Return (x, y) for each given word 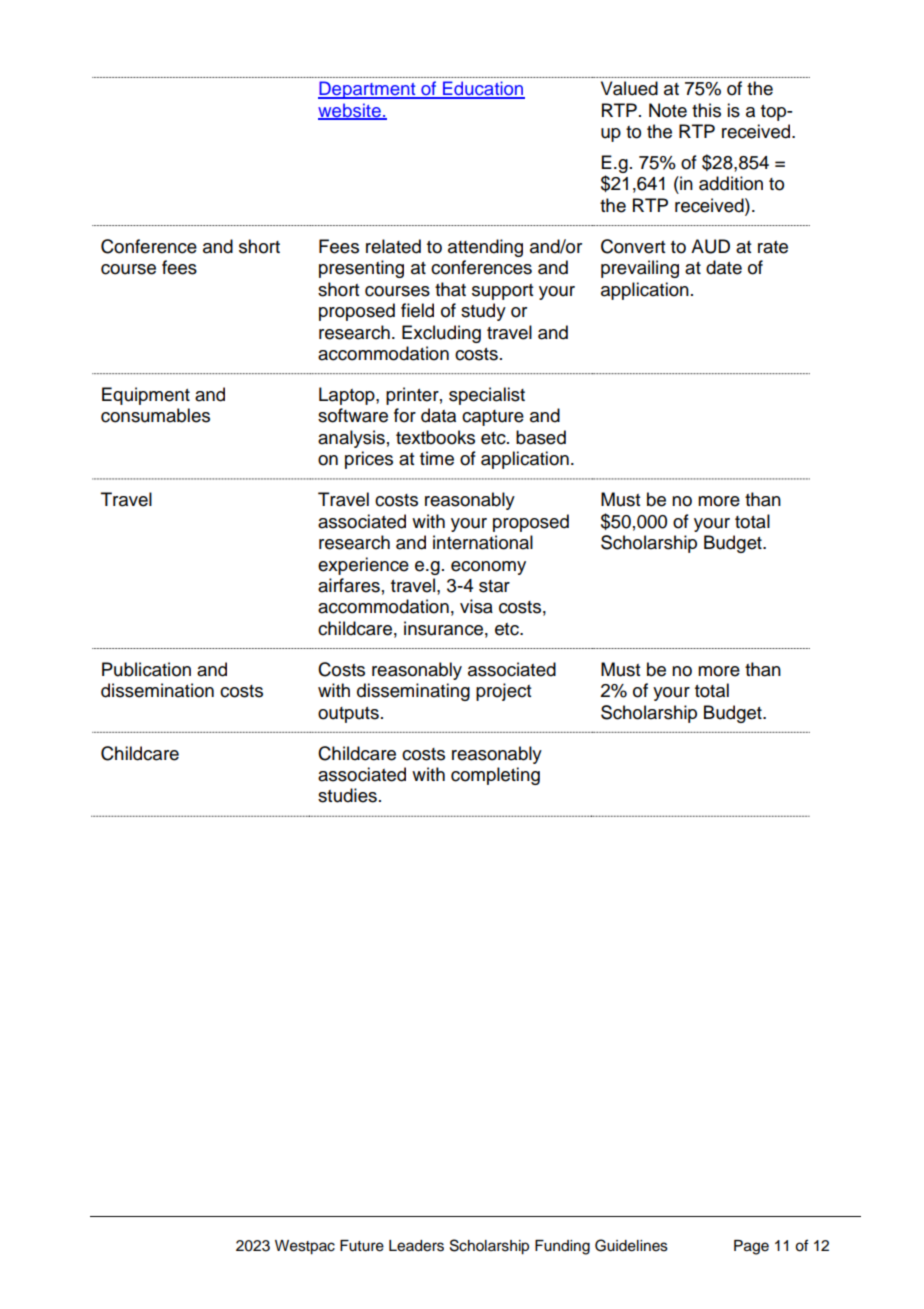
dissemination (157, 690)
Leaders (416, 1246)
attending (485, 248)
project (503, 692)
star (494, 586)
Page (751, 1247)
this (706, 110)
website (350, 111)
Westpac (305, 1247)
